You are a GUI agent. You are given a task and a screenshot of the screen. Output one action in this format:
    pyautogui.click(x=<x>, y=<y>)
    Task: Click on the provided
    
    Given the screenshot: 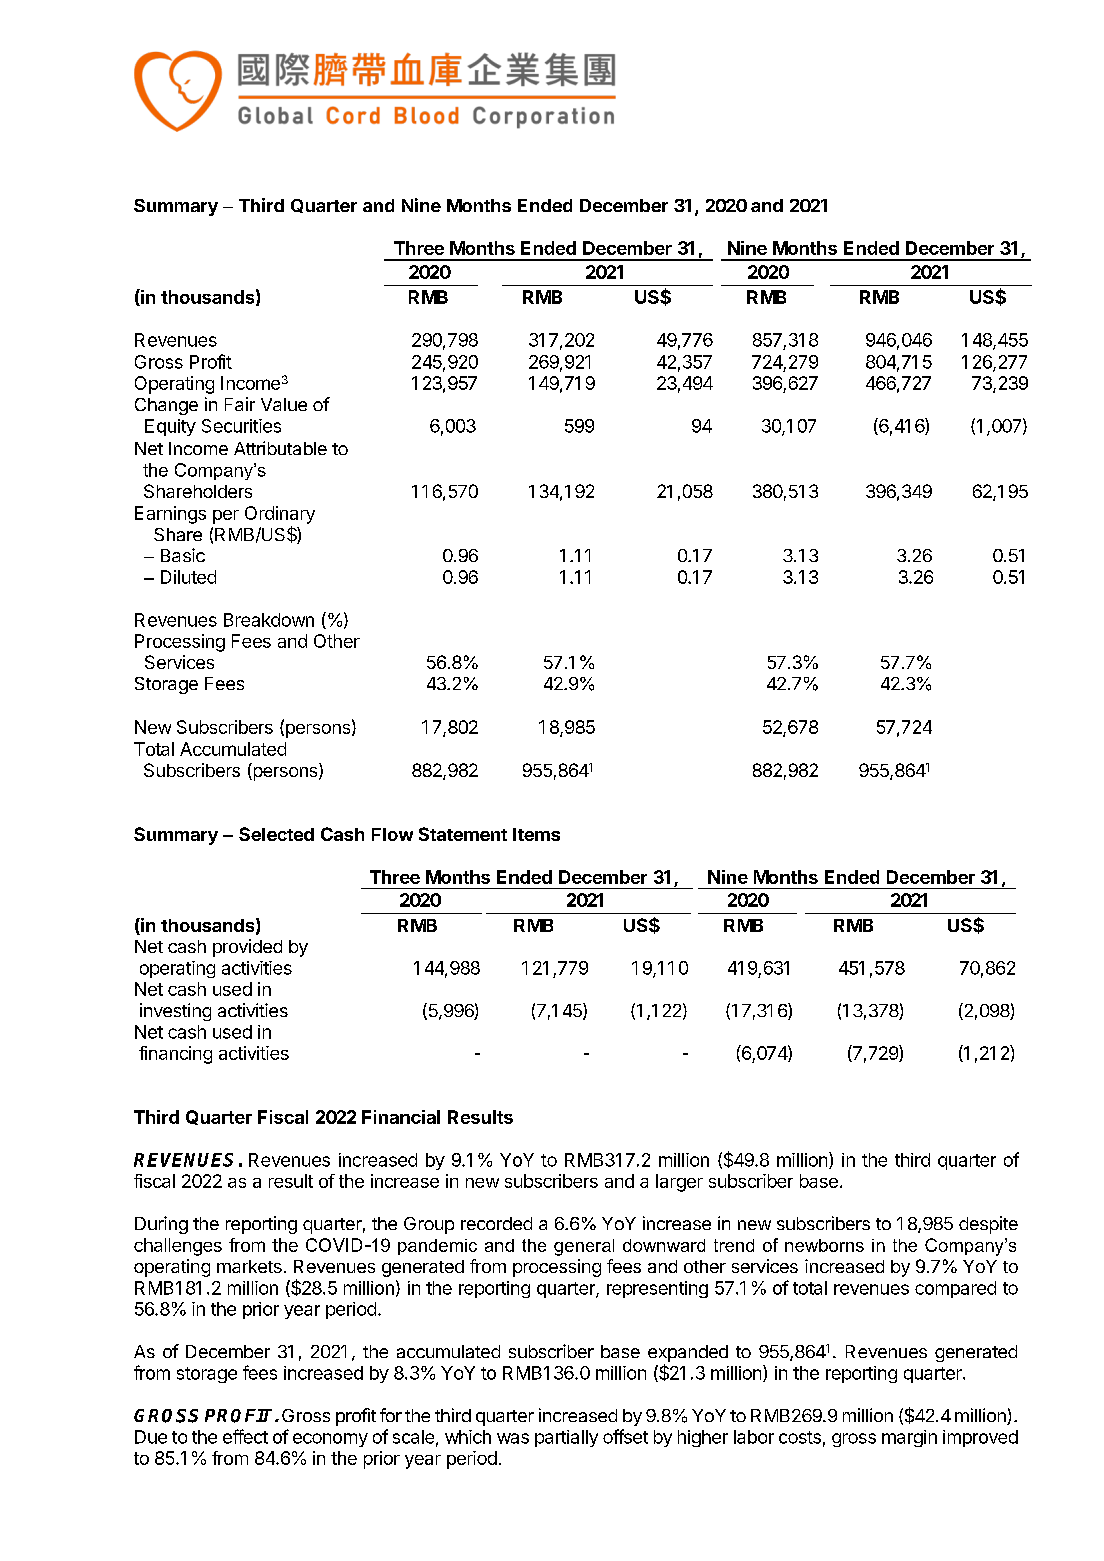 What is the action you would take?
    pyautogui.click(x=247, y=948)
